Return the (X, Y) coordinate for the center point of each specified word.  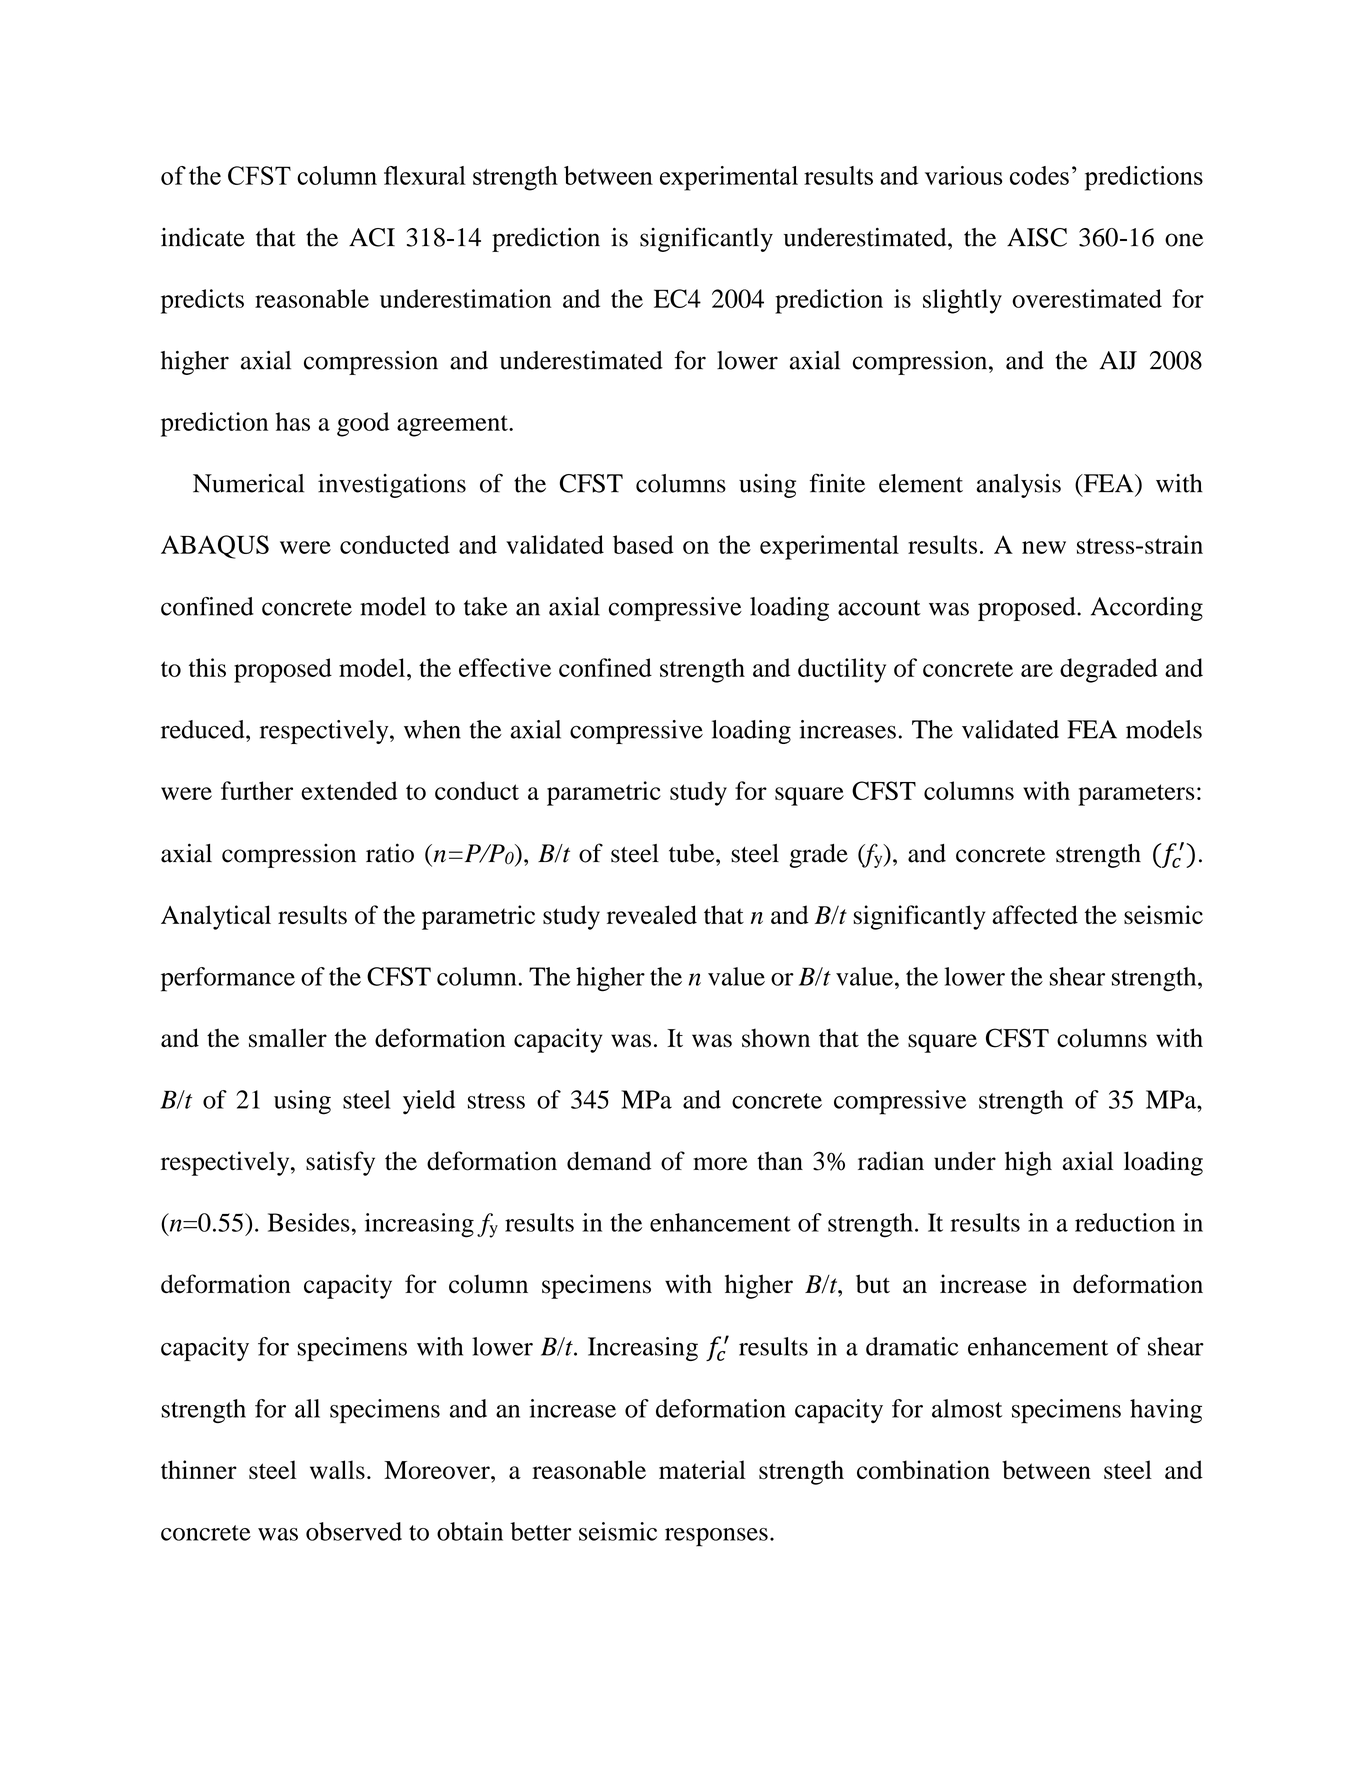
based (643, 544)
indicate (203, 237)
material (702, 1469)
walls (337, 1470)
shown (776, 1038)
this (207, 667)
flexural (425, 175)
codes (1039, 175)
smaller (288, 1038)
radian (891, 1160)
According (1147, 609)
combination (923, 1469)
